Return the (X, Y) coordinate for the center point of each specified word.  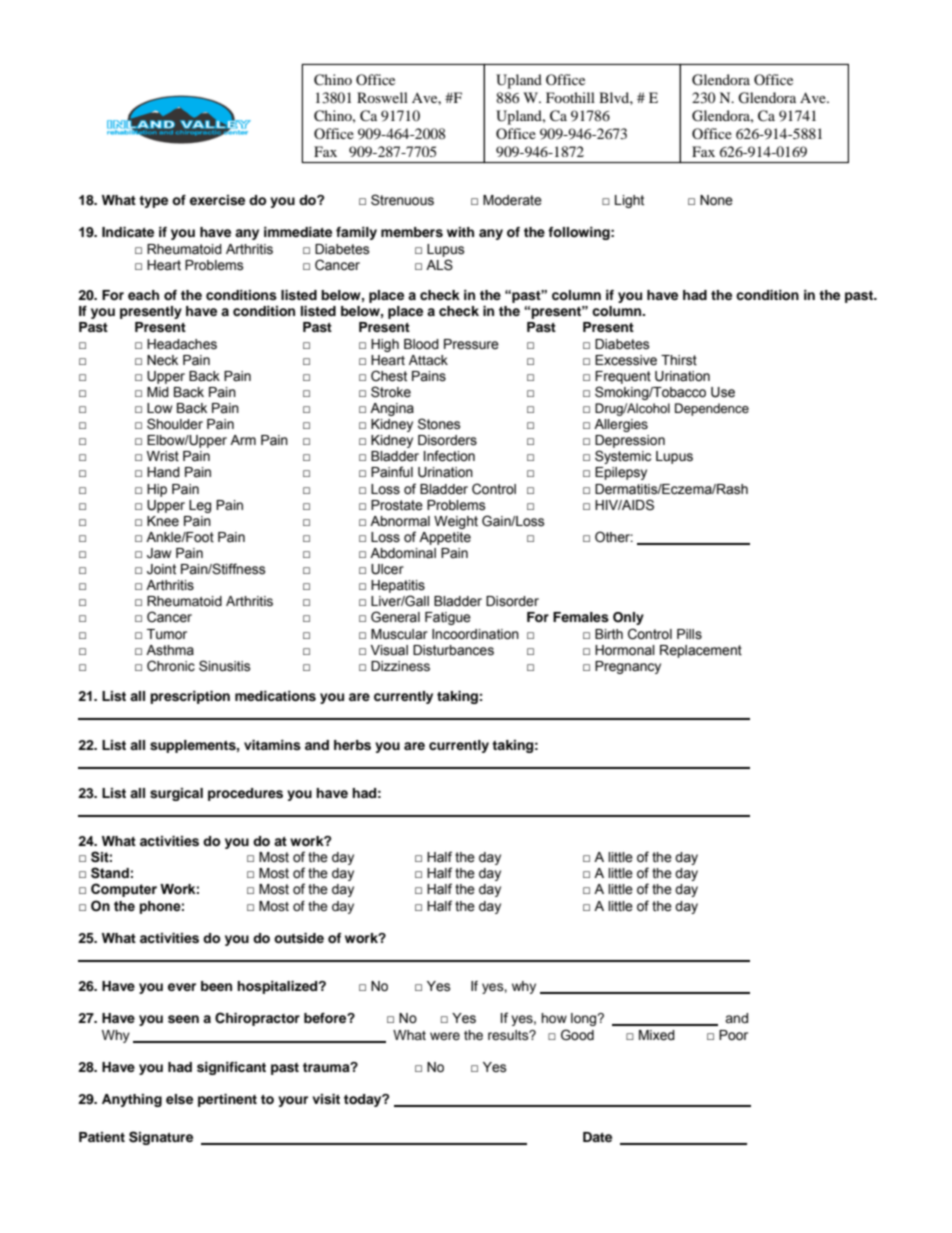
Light (629, 201)
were (445, 1036)
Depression (630, 441)
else (179, 1099)
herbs (352, 745)
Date (597, 1137)
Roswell (382, 97)
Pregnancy (628, 667)
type (153, 202)
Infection (449, 456)
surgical (176, 794)
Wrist (163, 456)
